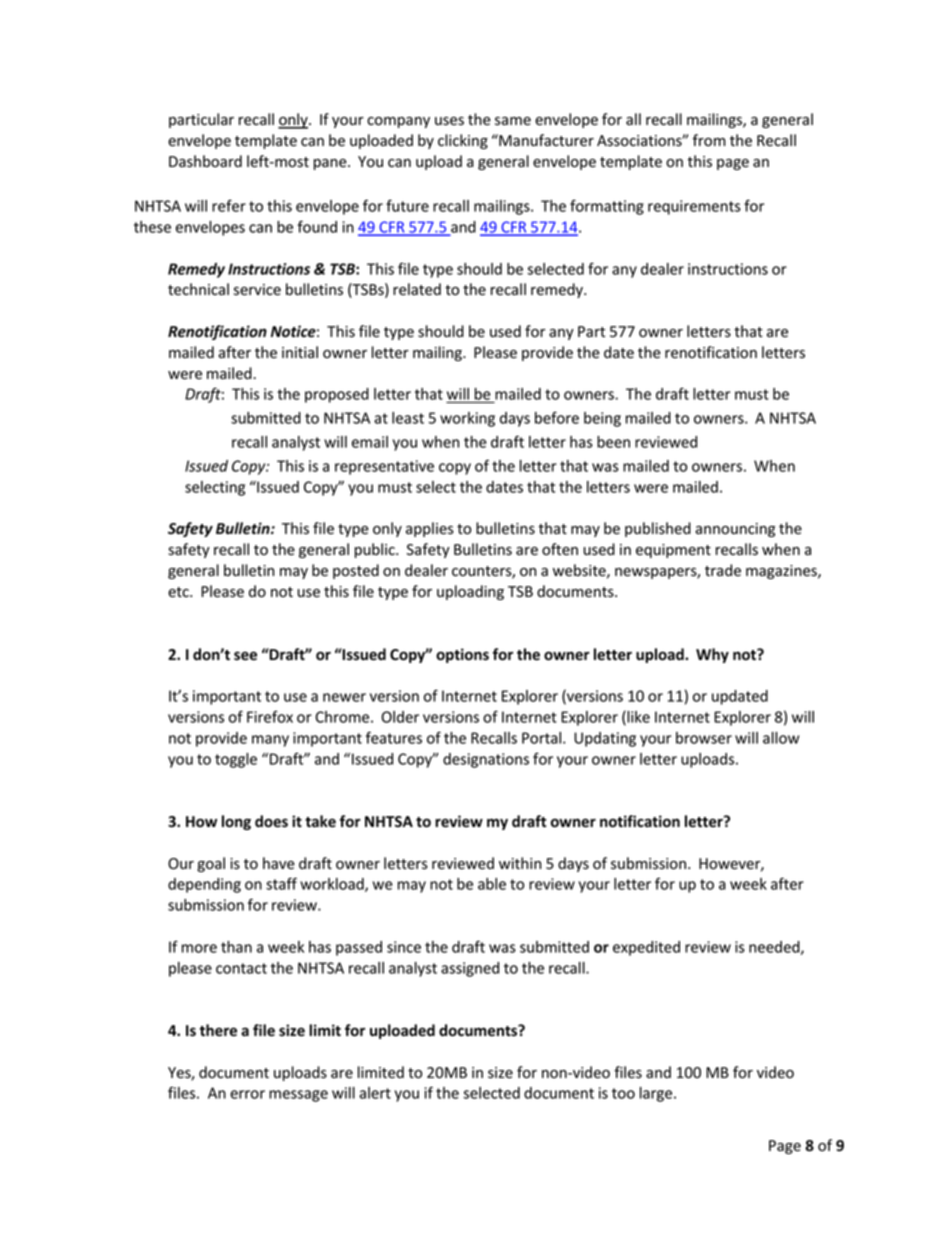  What do you see at coordinates (735, 530) in the page?
I see `announcing` at bounding box center [735, 530].
